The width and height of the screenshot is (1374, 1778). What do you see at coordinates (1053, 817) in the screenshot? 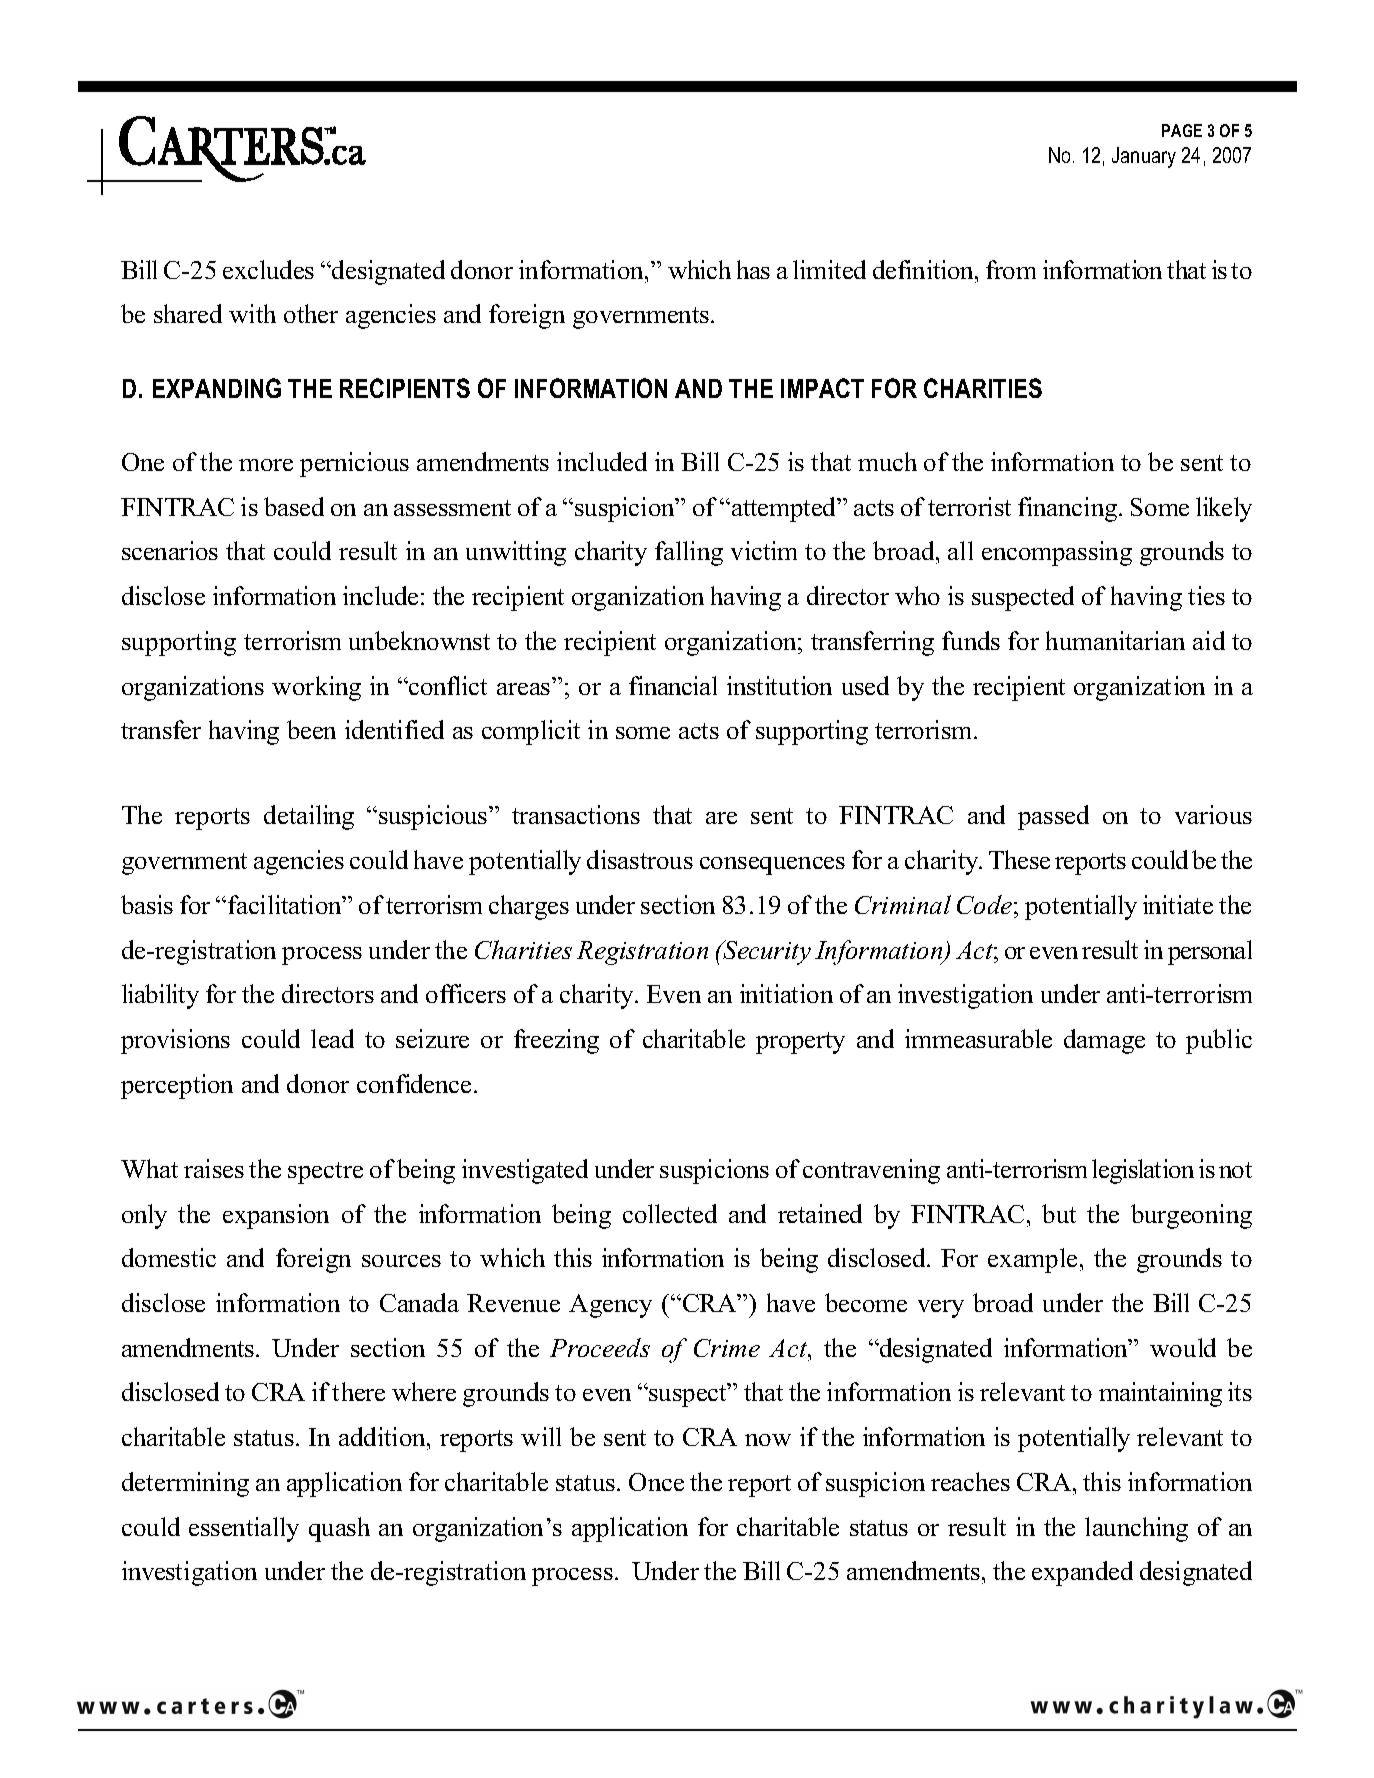
I see `passed` at bounding box center [1053, 817].
